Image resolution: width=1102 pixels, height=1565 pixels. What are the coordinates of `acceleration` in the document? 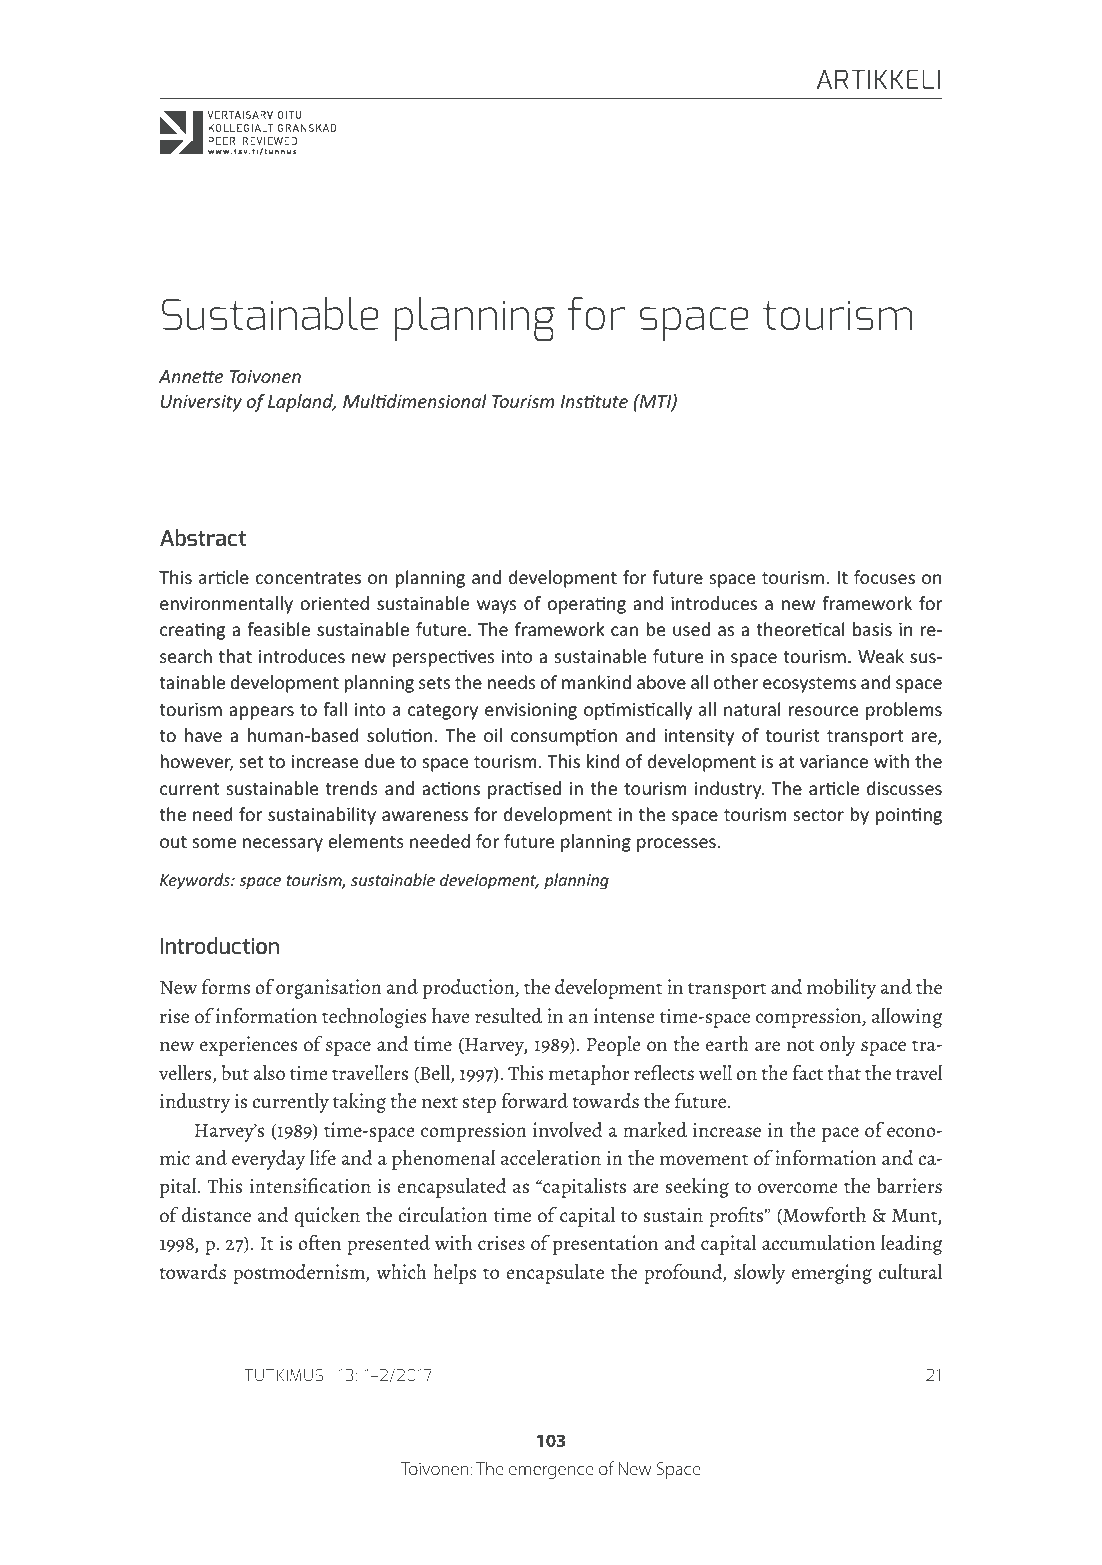 It's located at (551, 1158).
